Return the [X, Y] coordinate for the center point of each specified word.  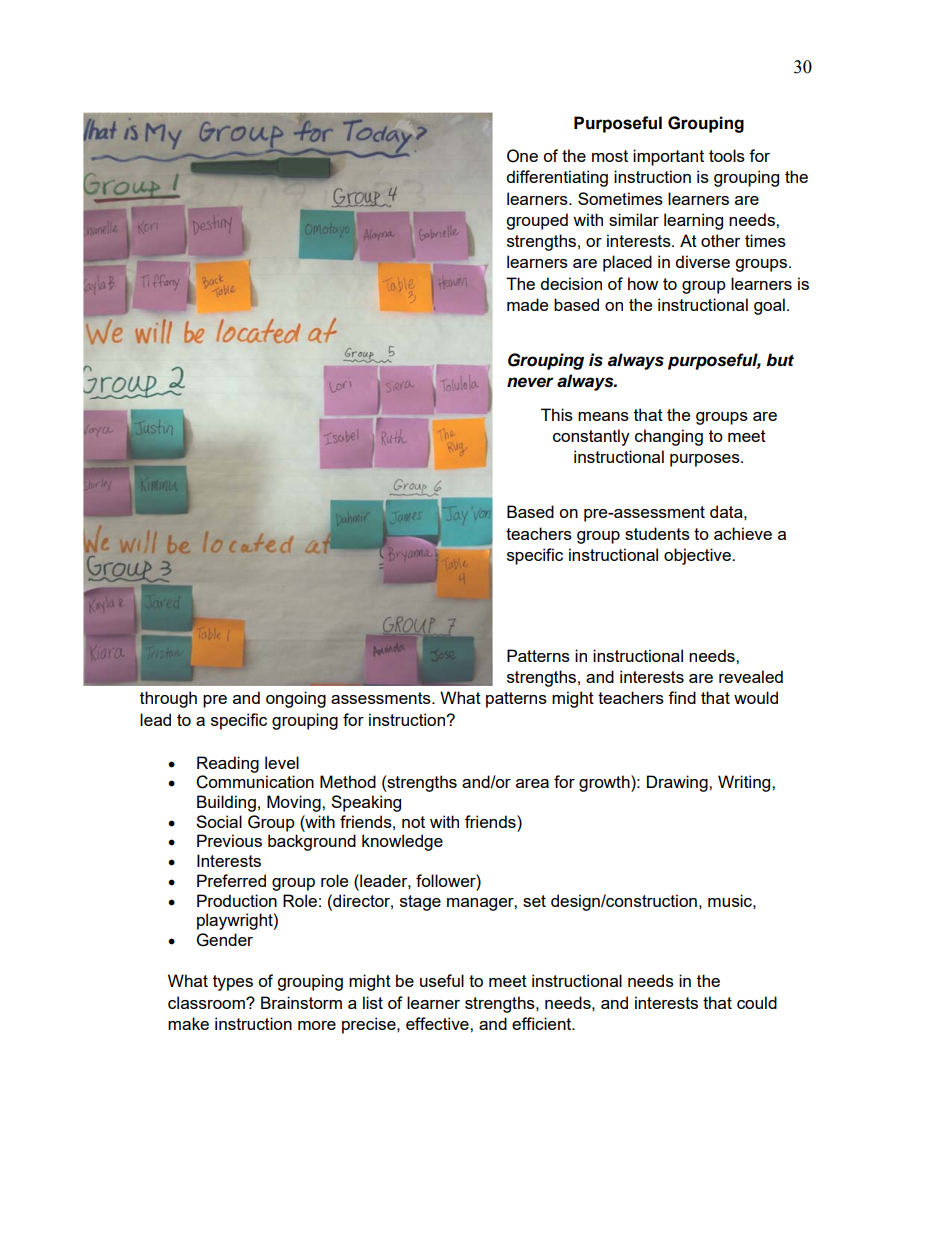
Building [226, 803]
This [557, 414]
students [657, 533]
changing [669, 437]
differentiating [557, 178]
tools [727, 155]
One [522, 156]
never [530, 382]
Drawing [678, 783]
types [233, 983]
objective [698, 556]
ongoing [296, 699]
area [532, 783]
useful [442, 980]
